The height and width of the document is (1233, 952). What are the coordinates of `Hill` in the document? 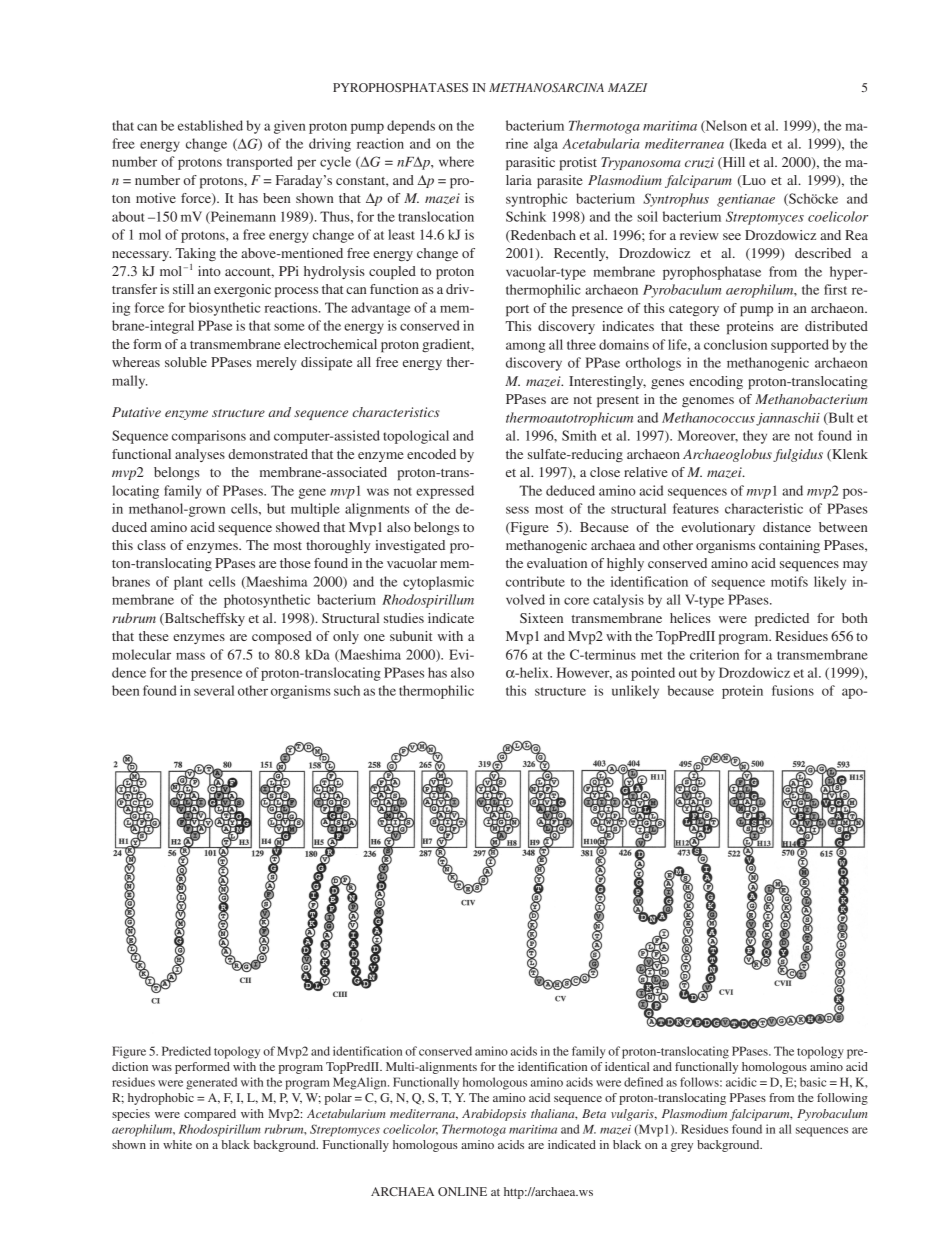 It's located at (733, 163).
